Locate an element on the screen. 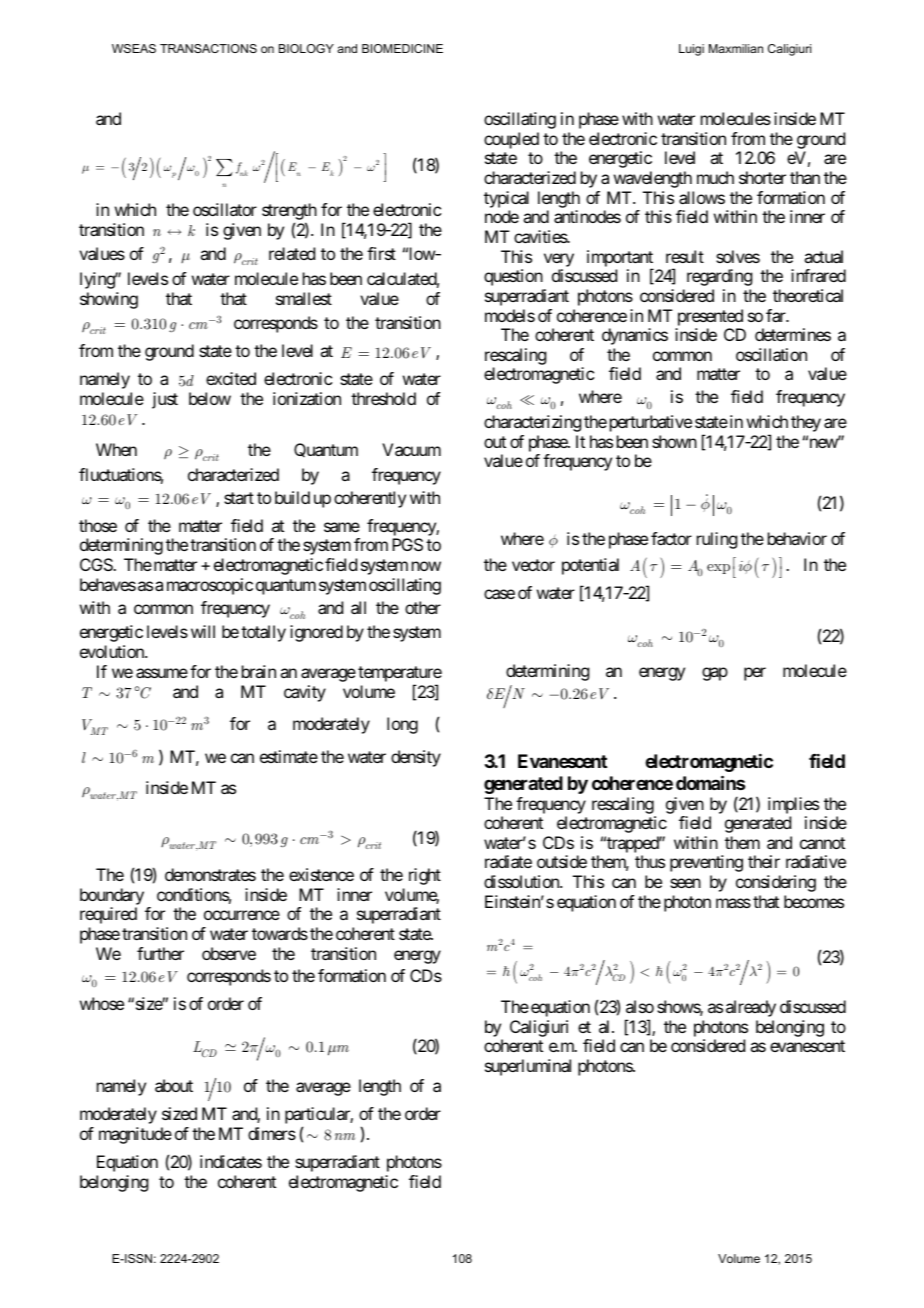 The width and height of the screenshot is (924, 1308). exp is located at coordinates (718, 569).
